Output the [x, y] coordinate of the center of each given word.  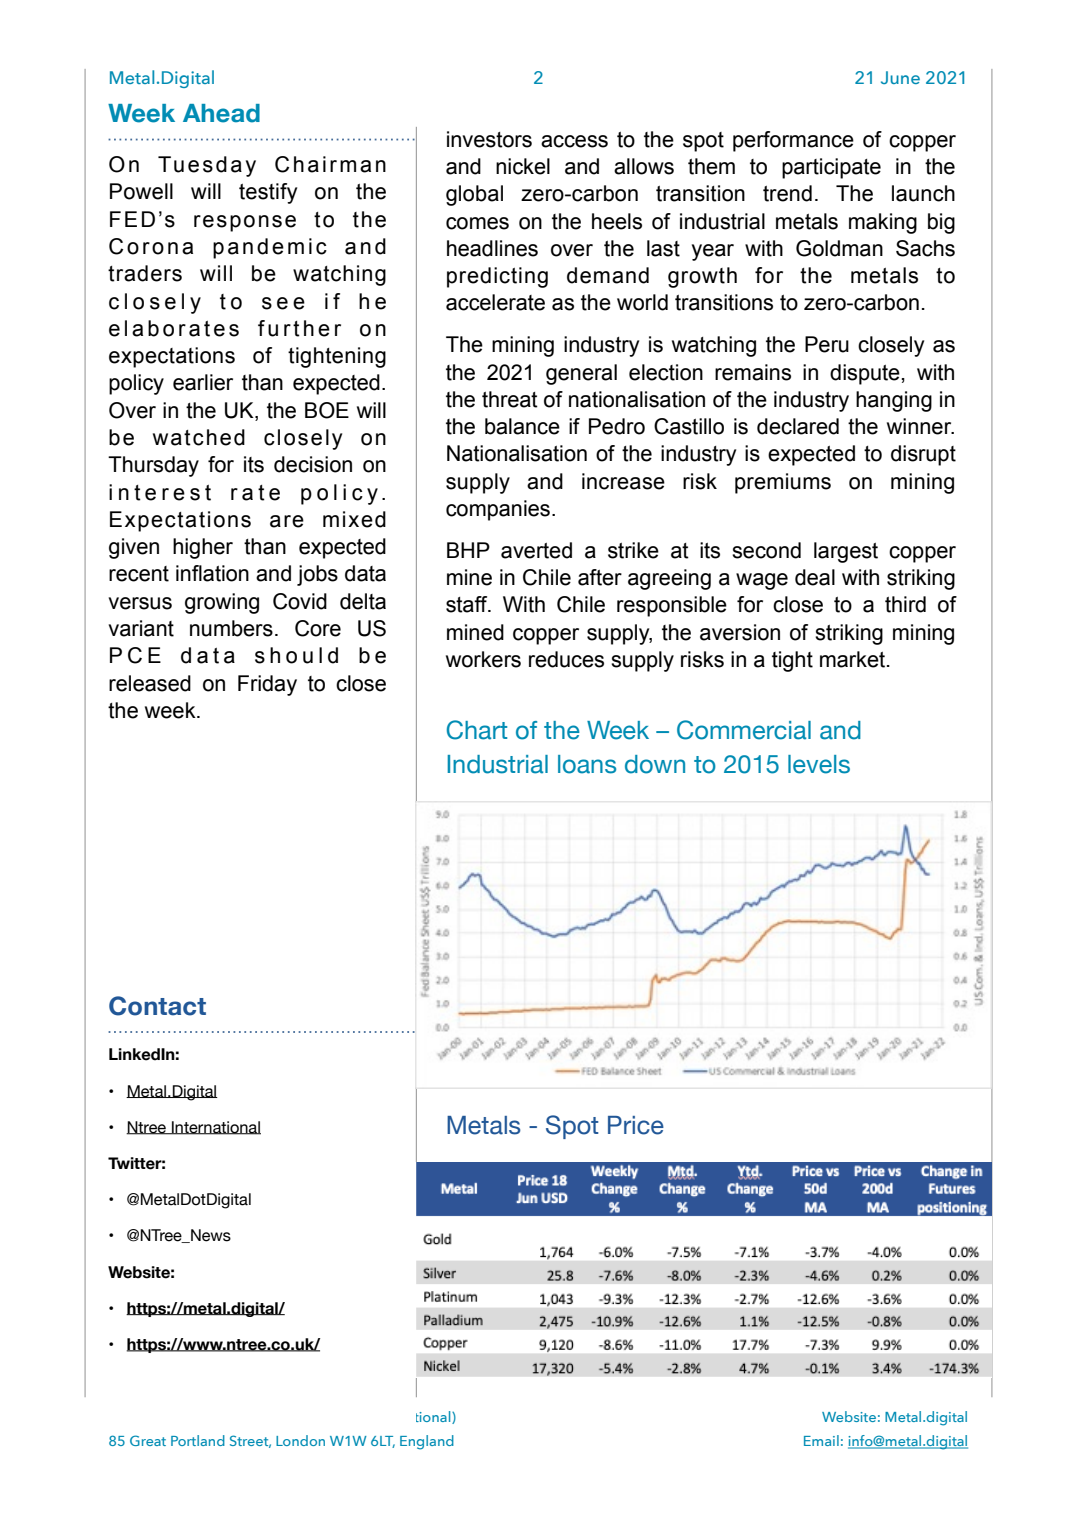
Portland [198, 1440]
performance [793, 141]
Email [821, 1440]
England [427, 1442]
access [574, 141]
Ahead [221, 113]
